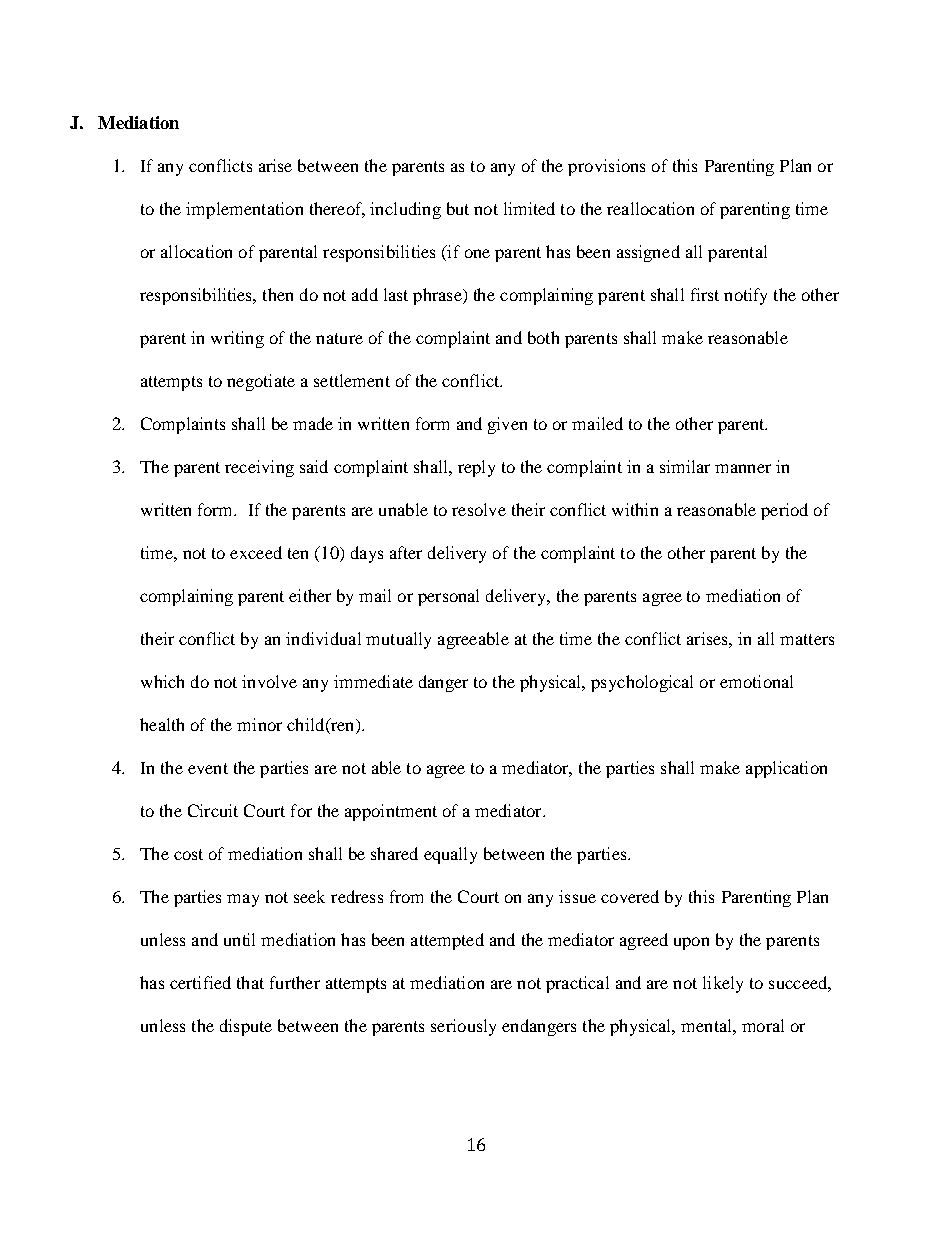  I want to click on application, so click(786, 769).
